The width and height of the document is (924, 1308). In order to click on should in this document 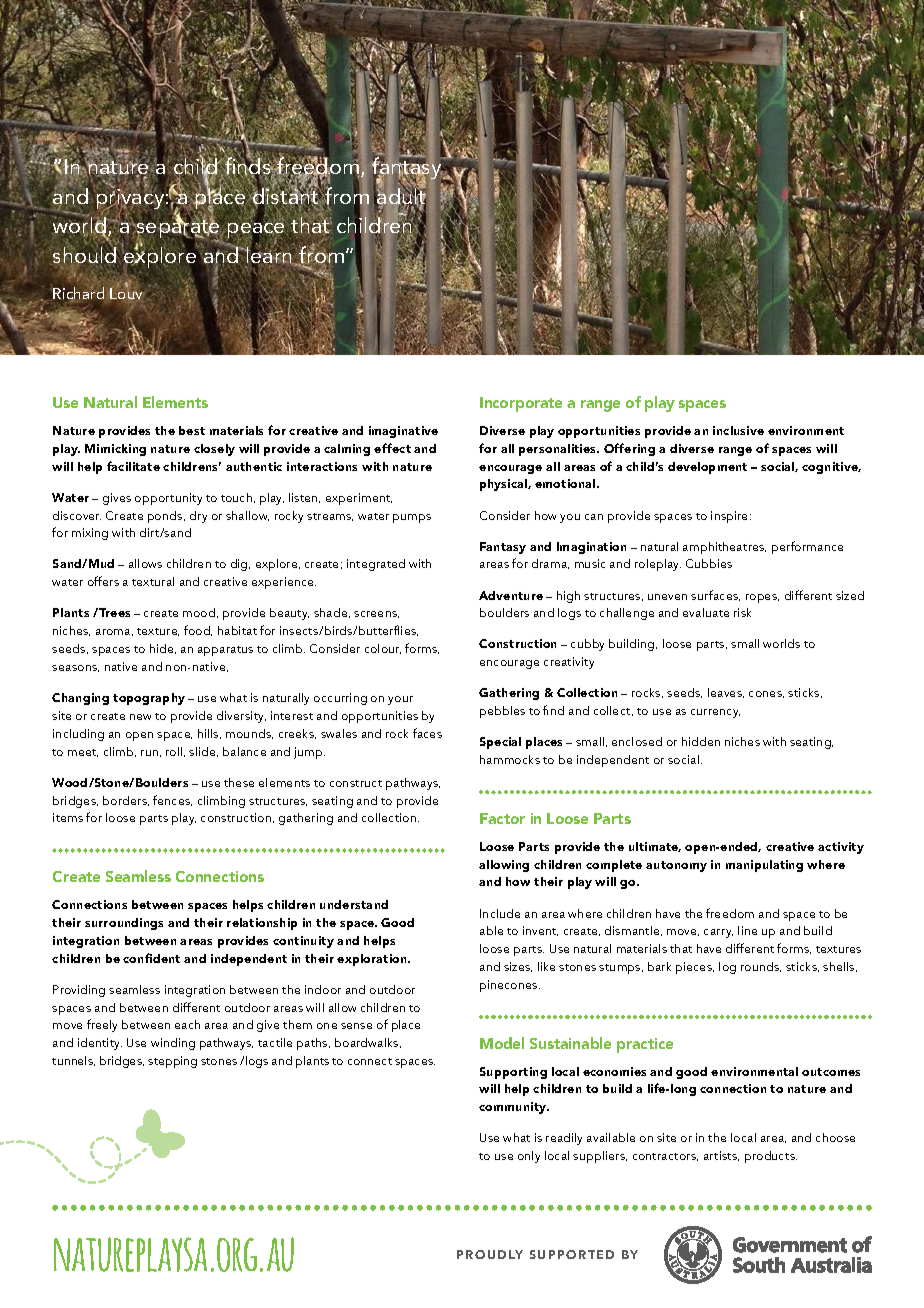, I will do `click(85, 255)`.
